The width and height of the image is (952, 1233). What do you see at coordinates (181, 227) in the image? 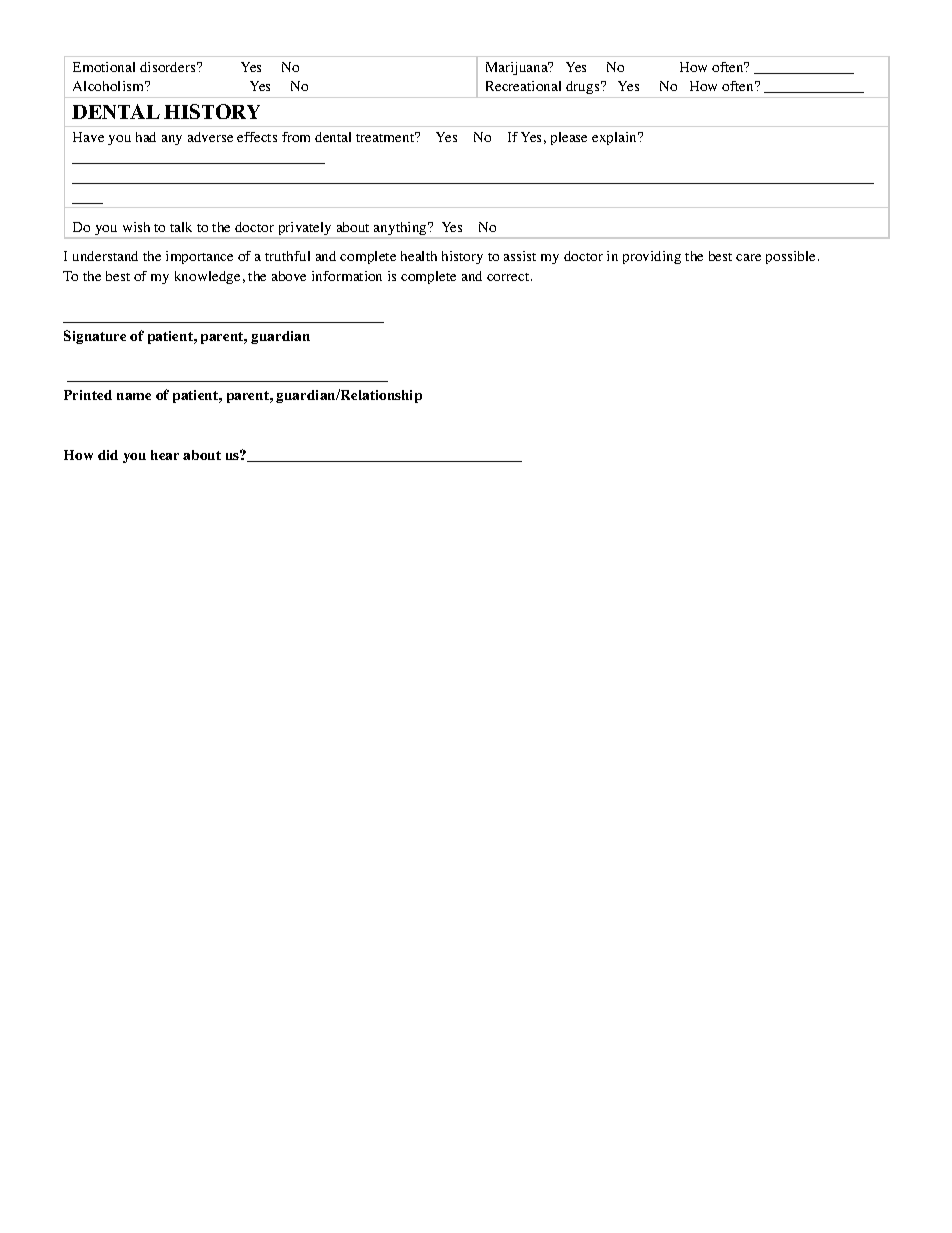
I see `talk` at bounding box center [181, 227].
